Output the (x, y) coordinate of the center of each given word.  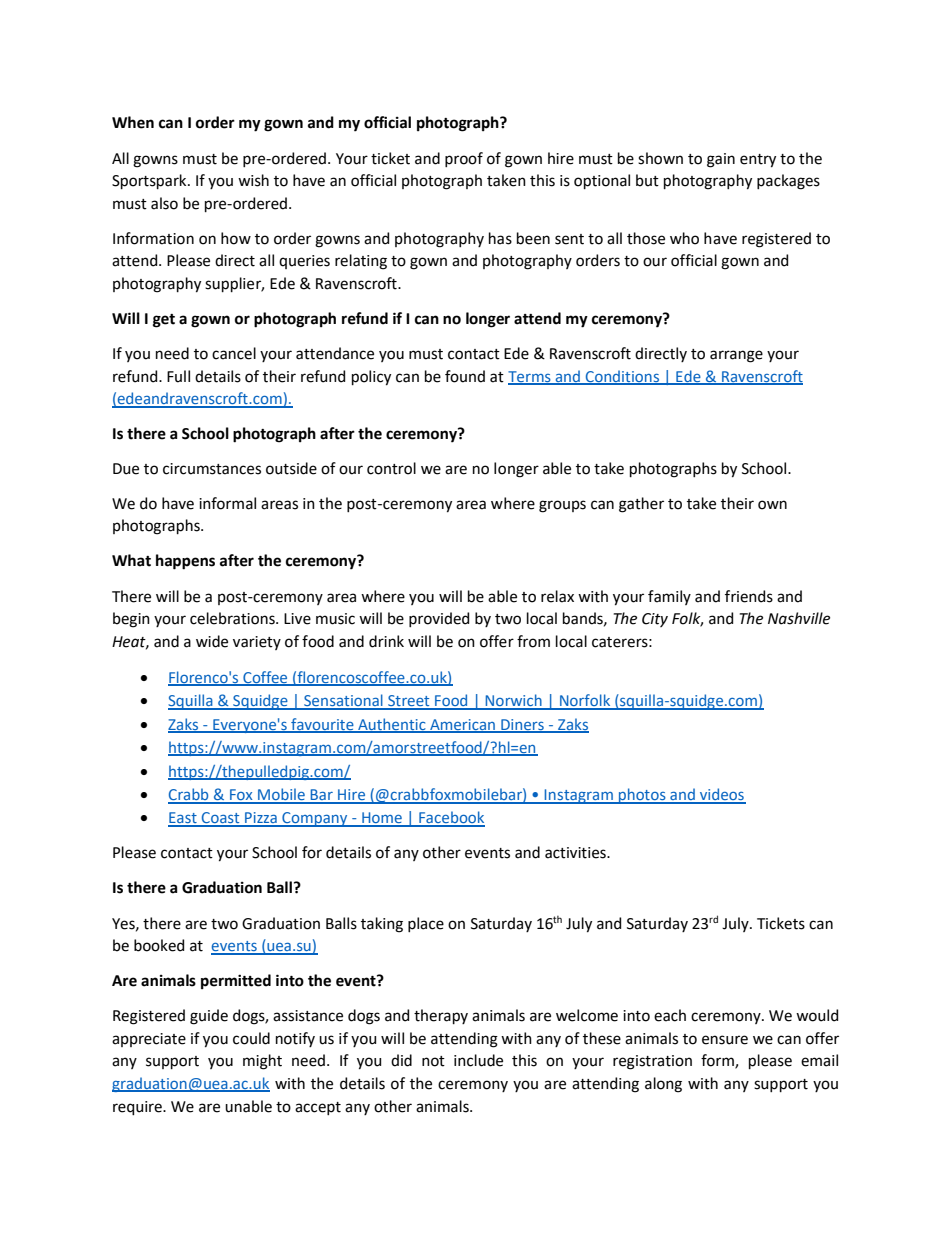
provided (439, 619)
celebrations (233, 618)
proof (464, 159)
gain (721, 160)
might (262, 1062)
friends (749, 596)
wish (253, 180)
